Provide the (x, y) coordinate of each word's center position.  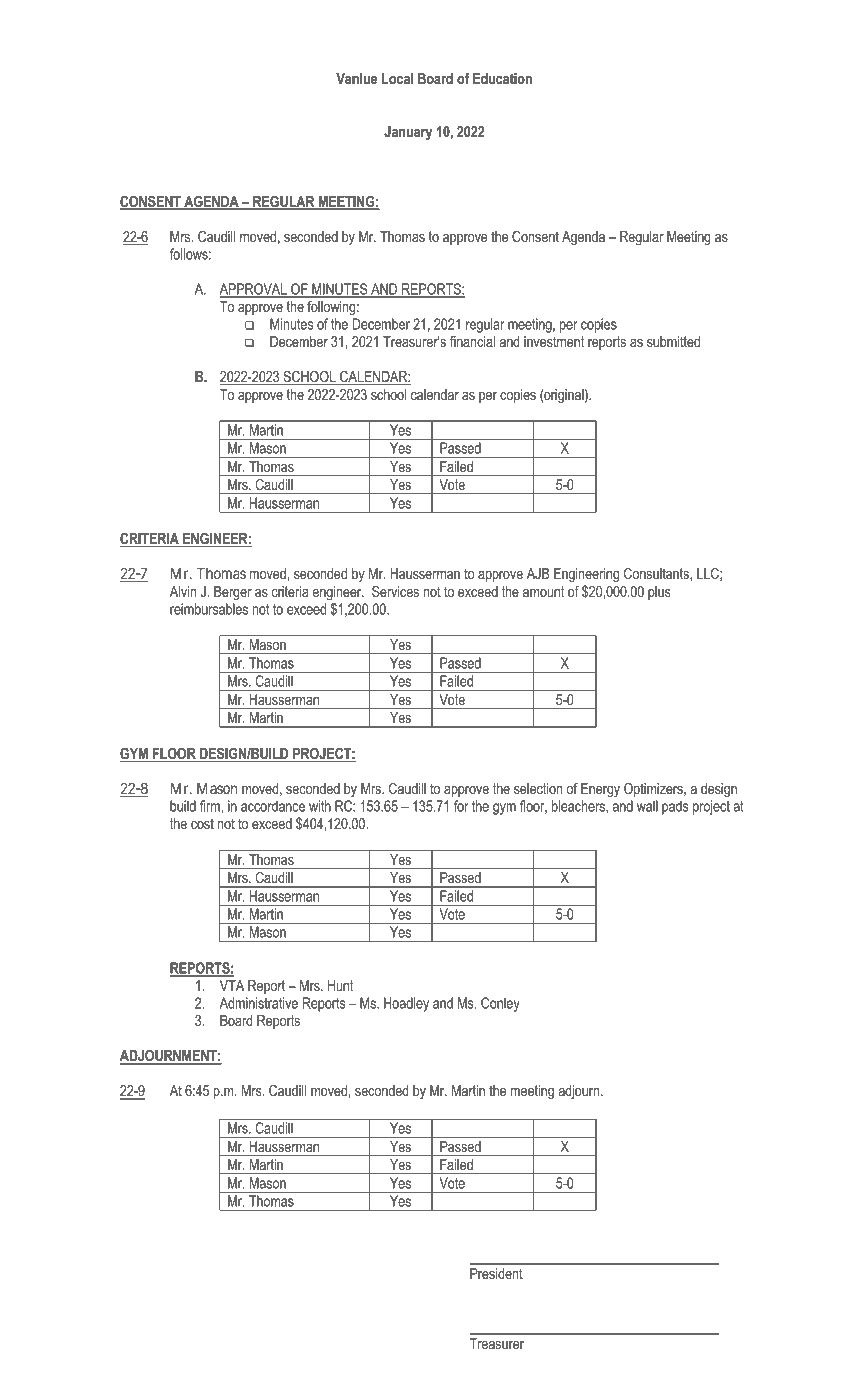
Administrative (259, 1003)
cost (202, 823)
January (408, 133)
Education (502, 78)
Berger (233, 593)
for (461, 806)
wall (647, 806)
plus (659, 593)
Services (395, 591)
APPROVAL (254, 290)
